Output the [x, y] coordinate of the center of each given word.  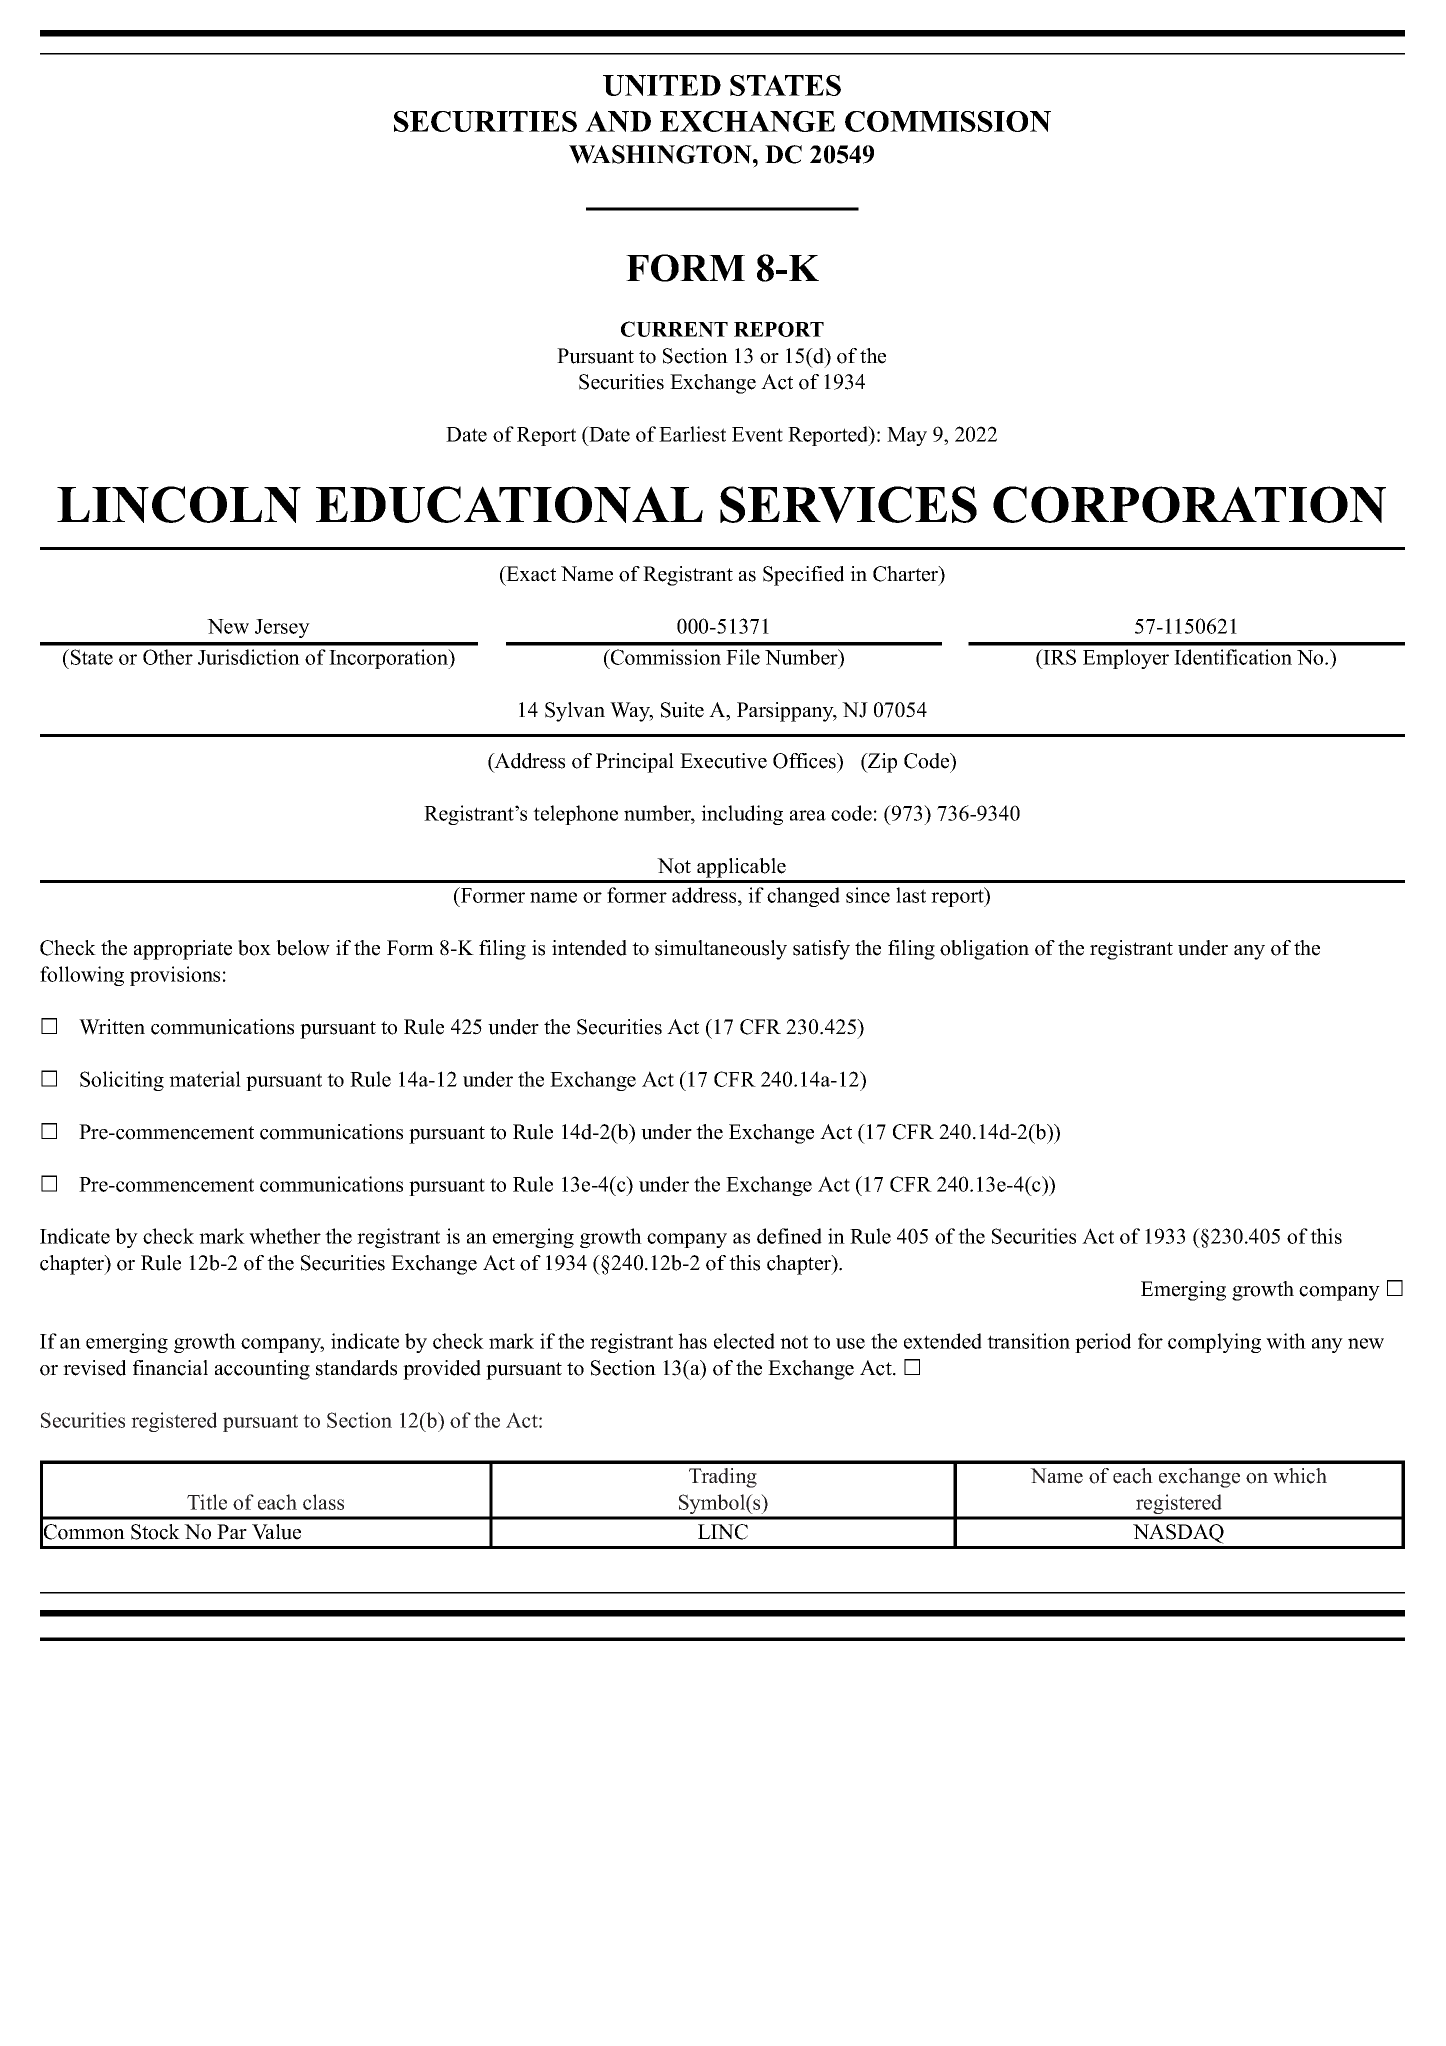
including [742, 815]
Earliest [692, 434]
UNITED [662, 85]
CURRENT [674, 329]
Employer [1126, 659]
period [1103, 1343]
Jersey [282, 628]
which [1300, 1476]
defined [789, 1236]
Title [207, 1502]
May [907, 436]
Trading [723, 1478]
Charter [907, 575]
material [205, 1079]
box [254, 948]
